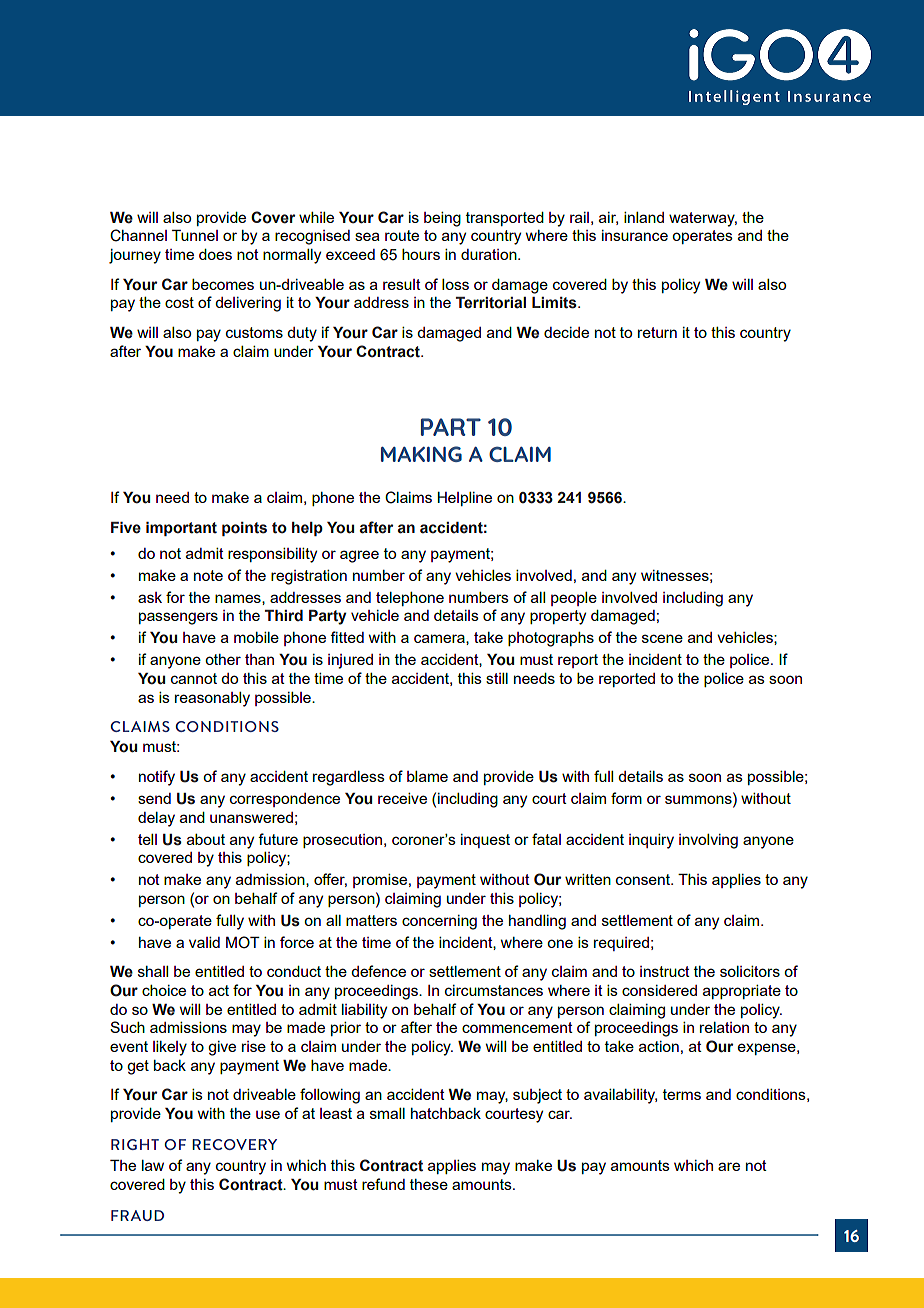 This screenshot has height=1308, width=924. Describe the element at coordinates (644, 879) in the screenshot. I see `consent` at that location.
